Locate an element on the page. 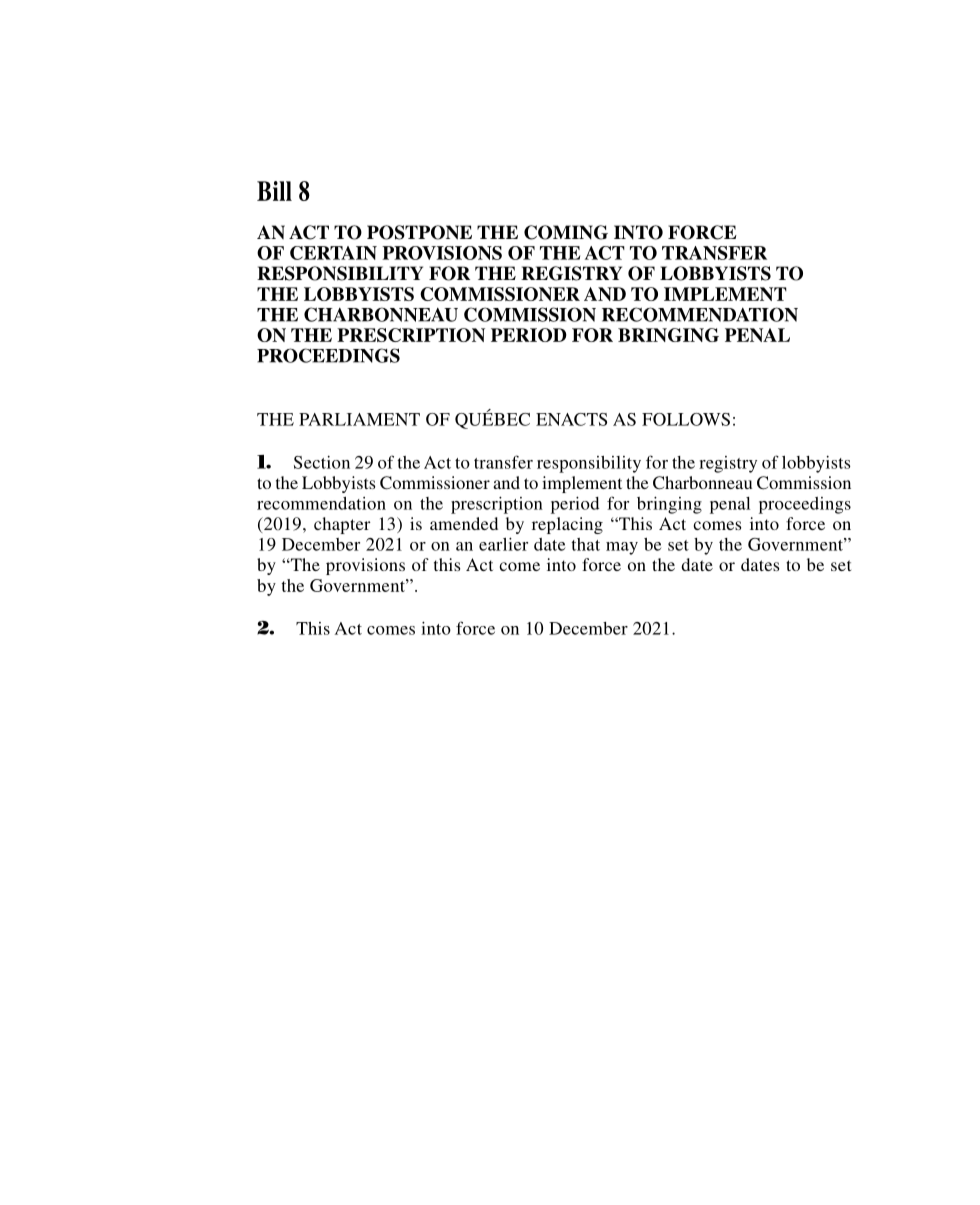 The width and height of the image is (980, 1205). ENACTS is located at coordinates (571, 419).
